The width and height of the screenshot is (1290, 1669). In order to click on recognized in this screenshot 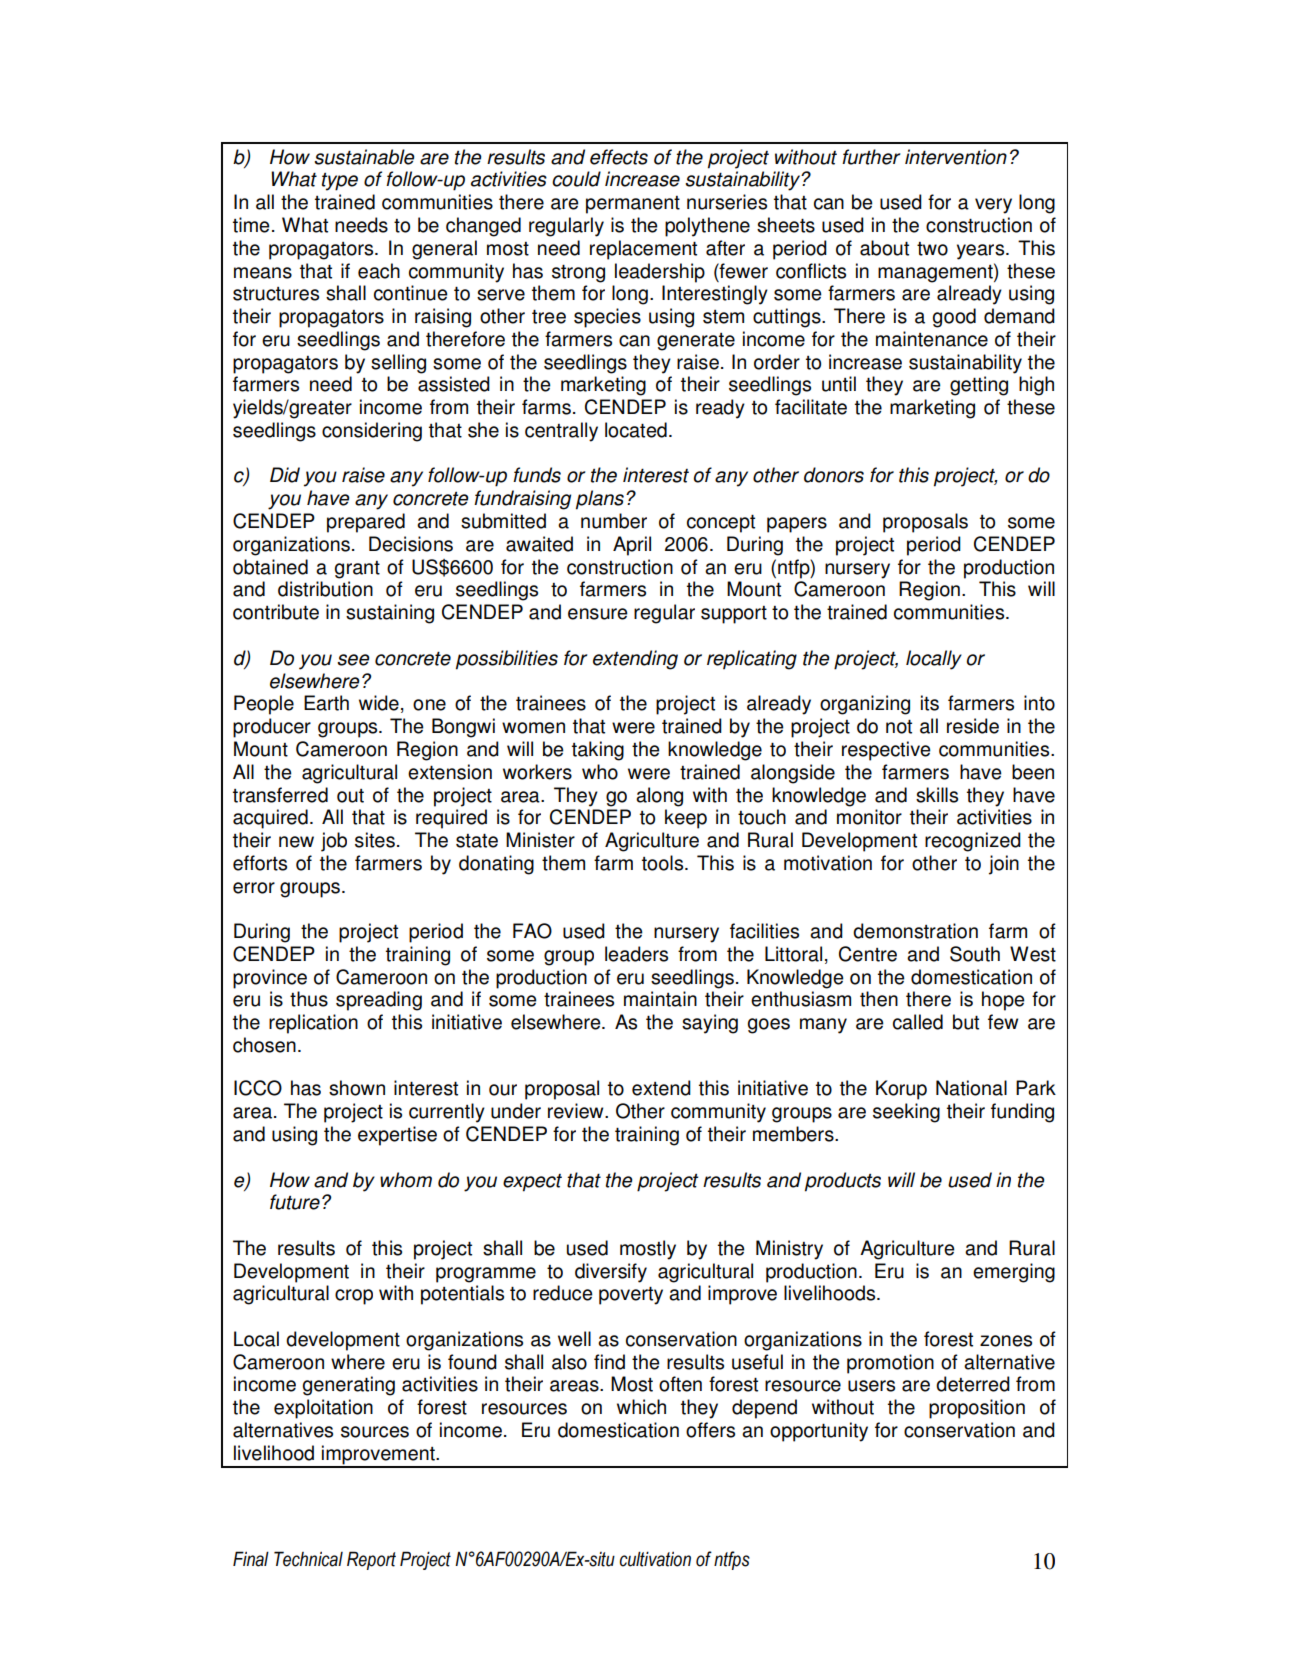, I will do `click(973, 842)`.
